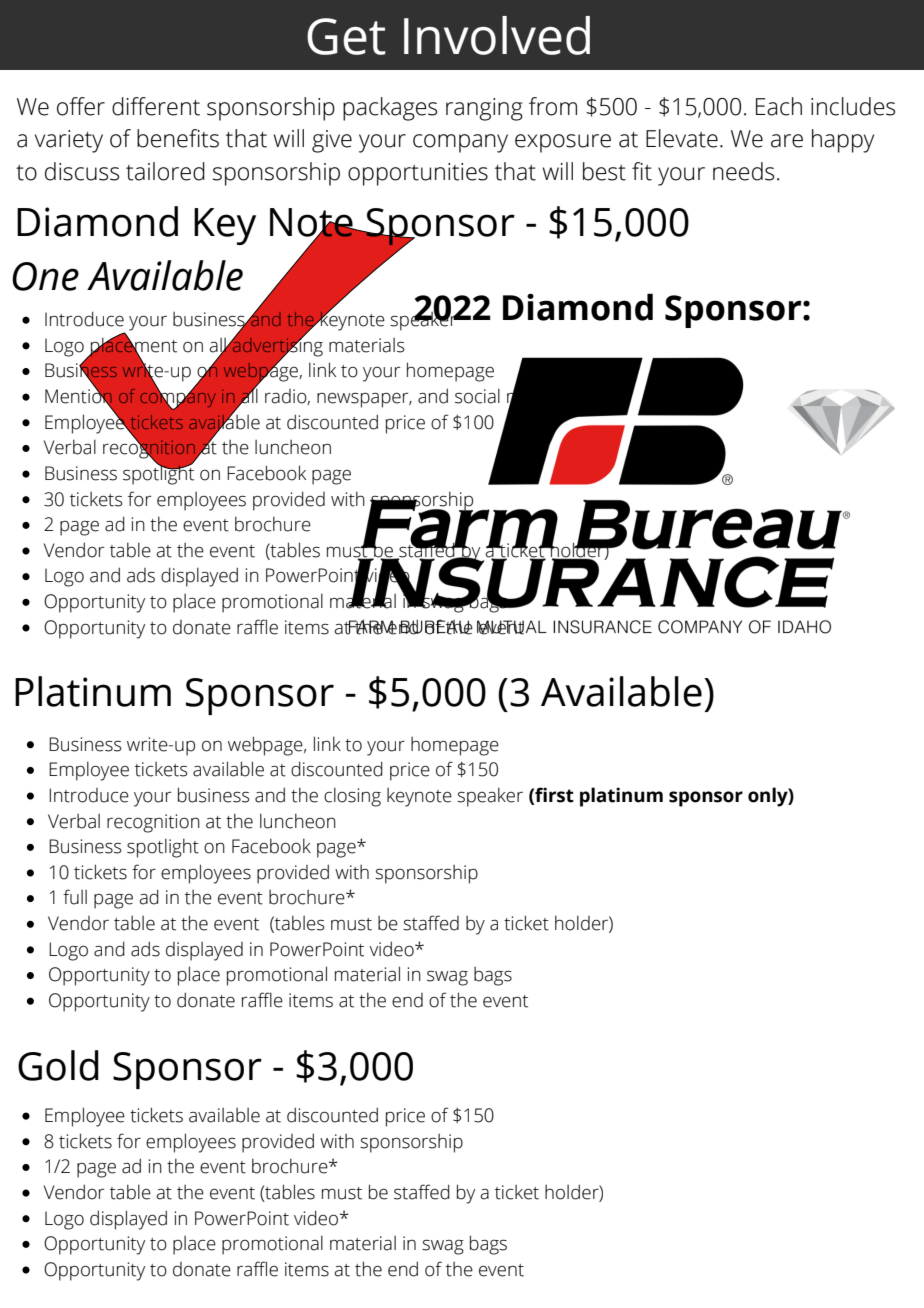  I want to click on closing, so click(352, 797).
